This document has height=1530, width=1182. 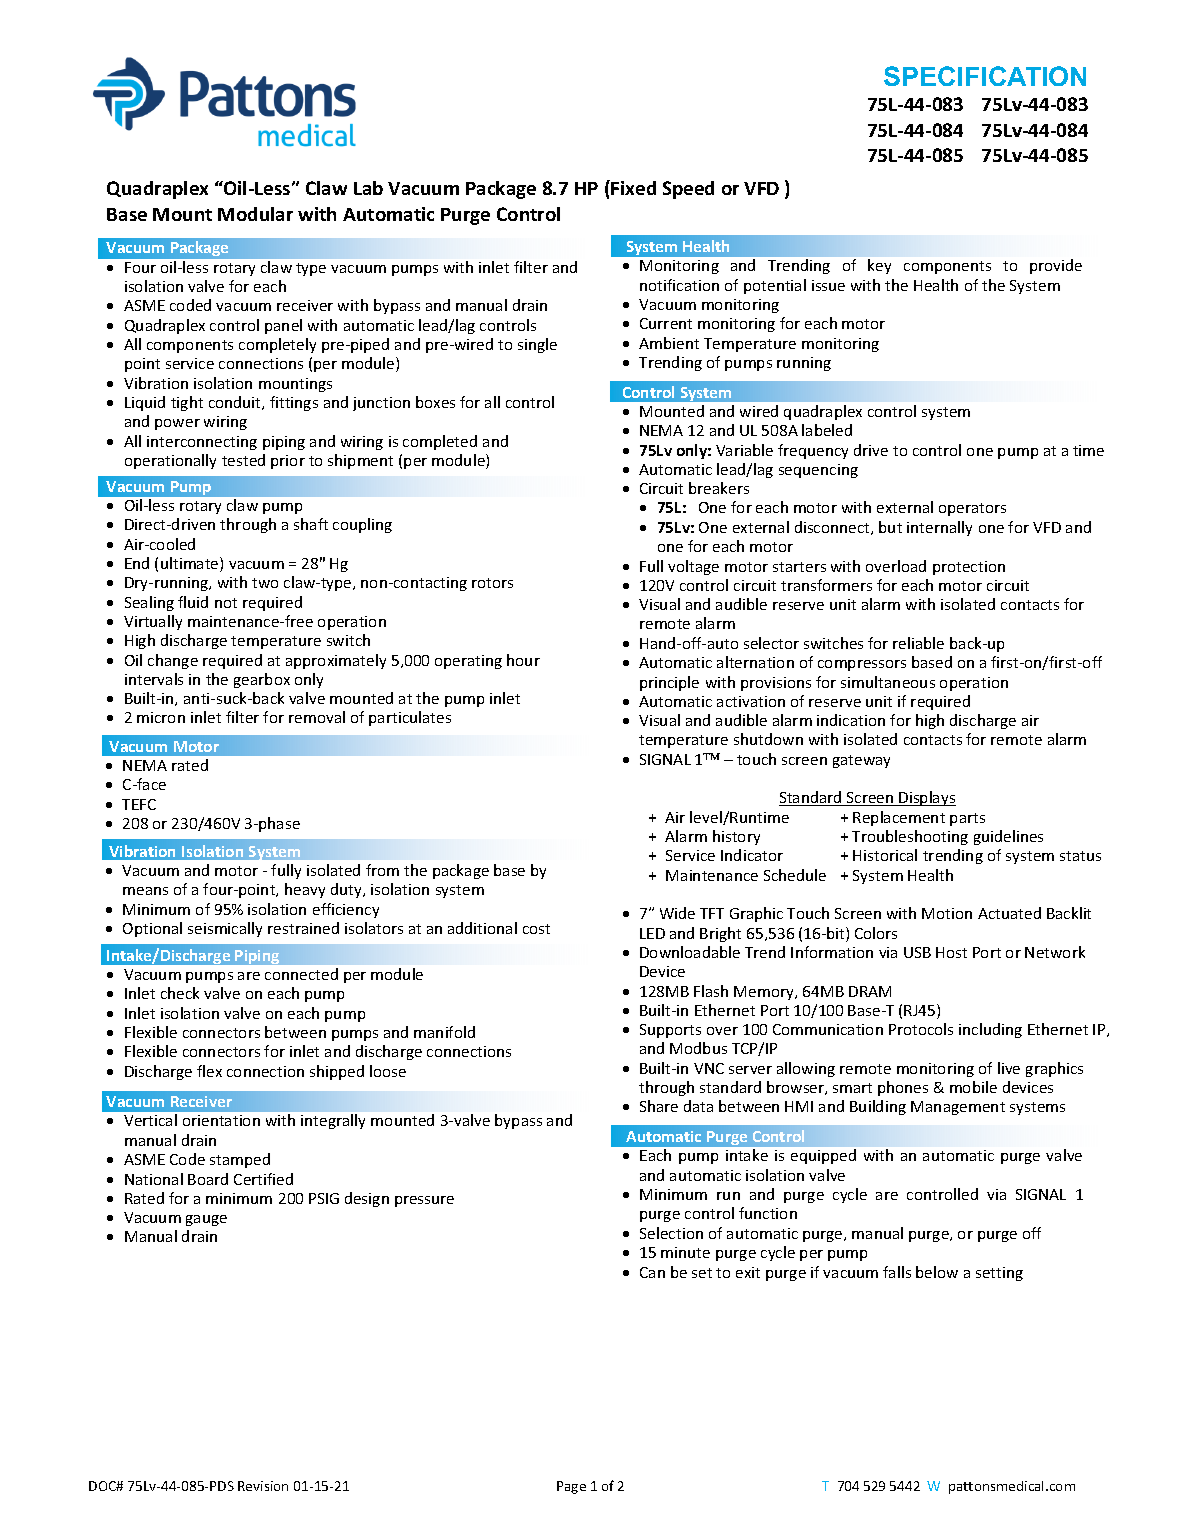 I want to click on Fixed, so click(x=633, y=188).
